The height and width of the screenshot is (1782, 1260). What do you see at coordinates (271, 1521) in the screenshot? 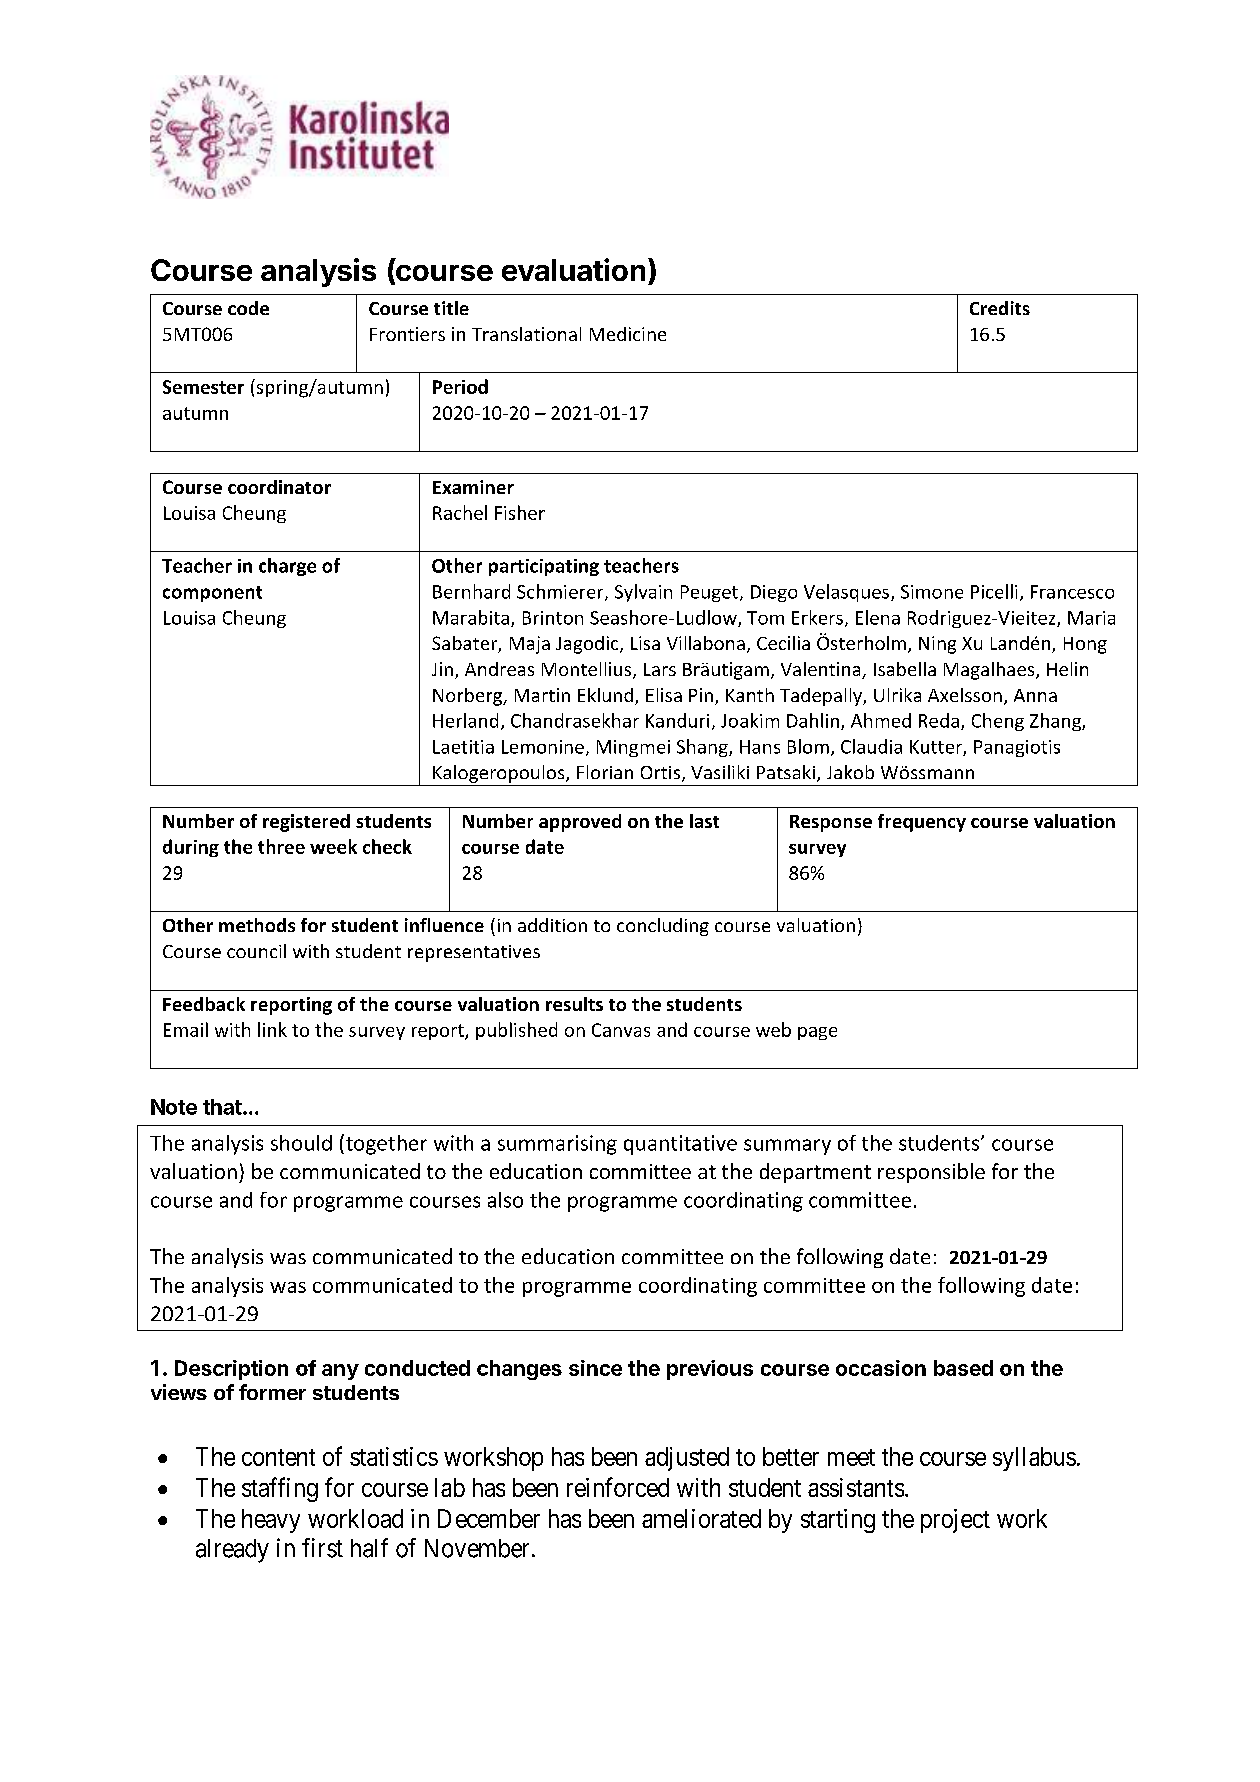
I see `heavy` at bounding box center [271, 1521].
